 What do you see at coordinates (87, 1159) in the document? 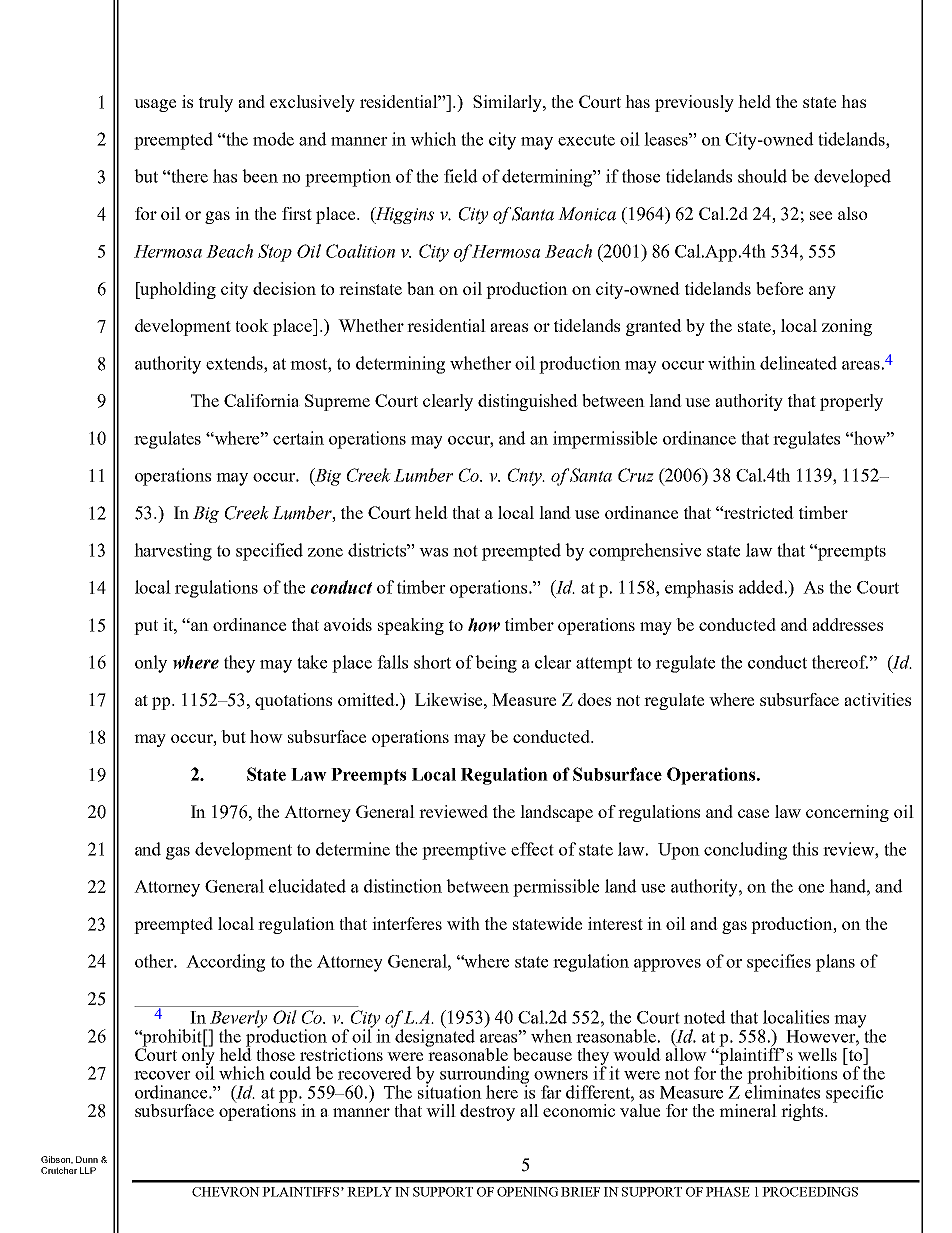
I see `Dunn` at bounding box center [87, 1159].
